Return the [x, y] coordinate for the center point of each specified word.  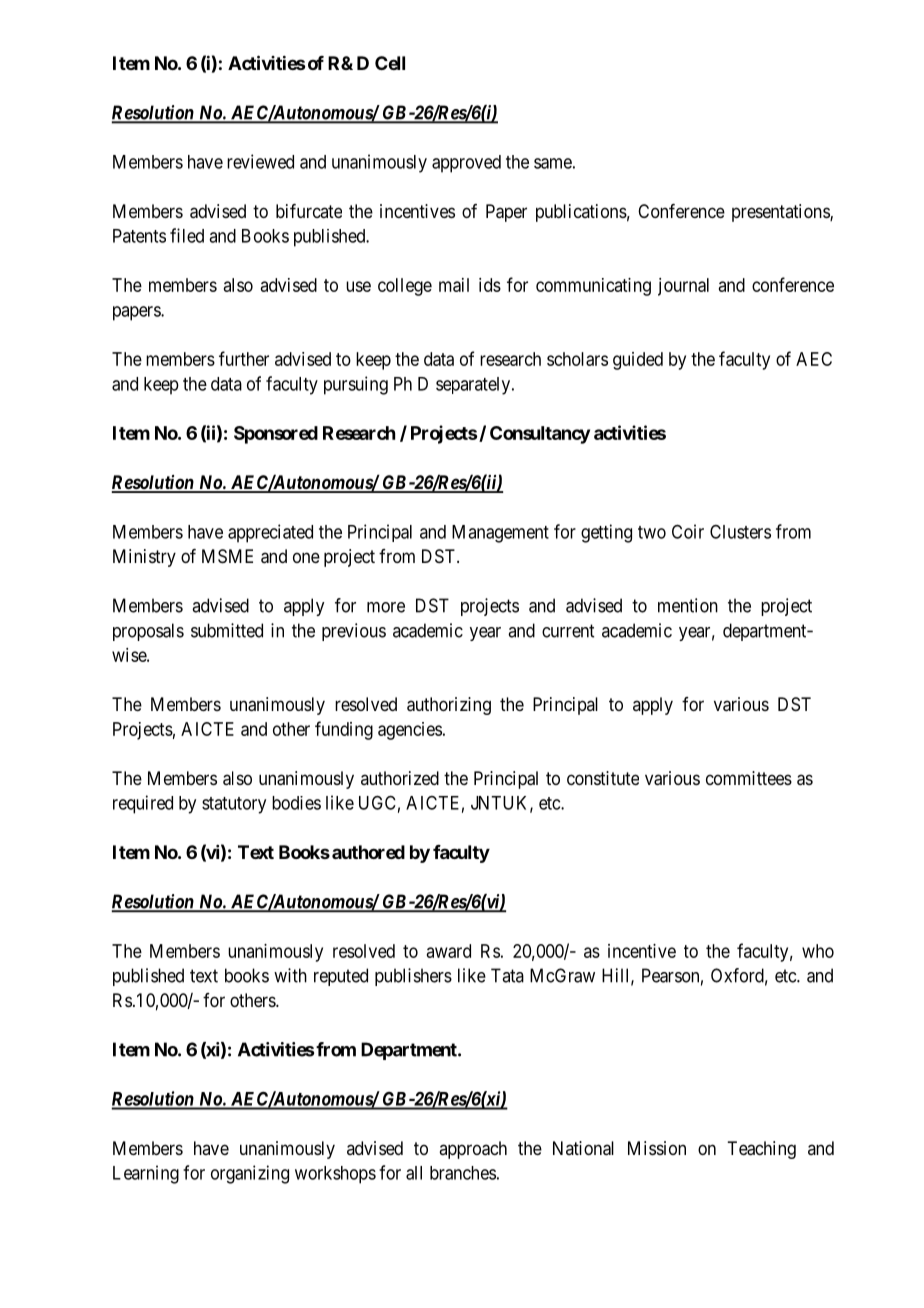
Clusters [740, 532]
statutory [234, 805]
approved [466, 164]
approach [473, 1150]
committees [749, 778]
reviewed [260, 161]
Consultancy [540, 435]
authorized [400, 778]
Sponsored [276, 435]
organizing [250, 1174]
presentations [781, 213]
